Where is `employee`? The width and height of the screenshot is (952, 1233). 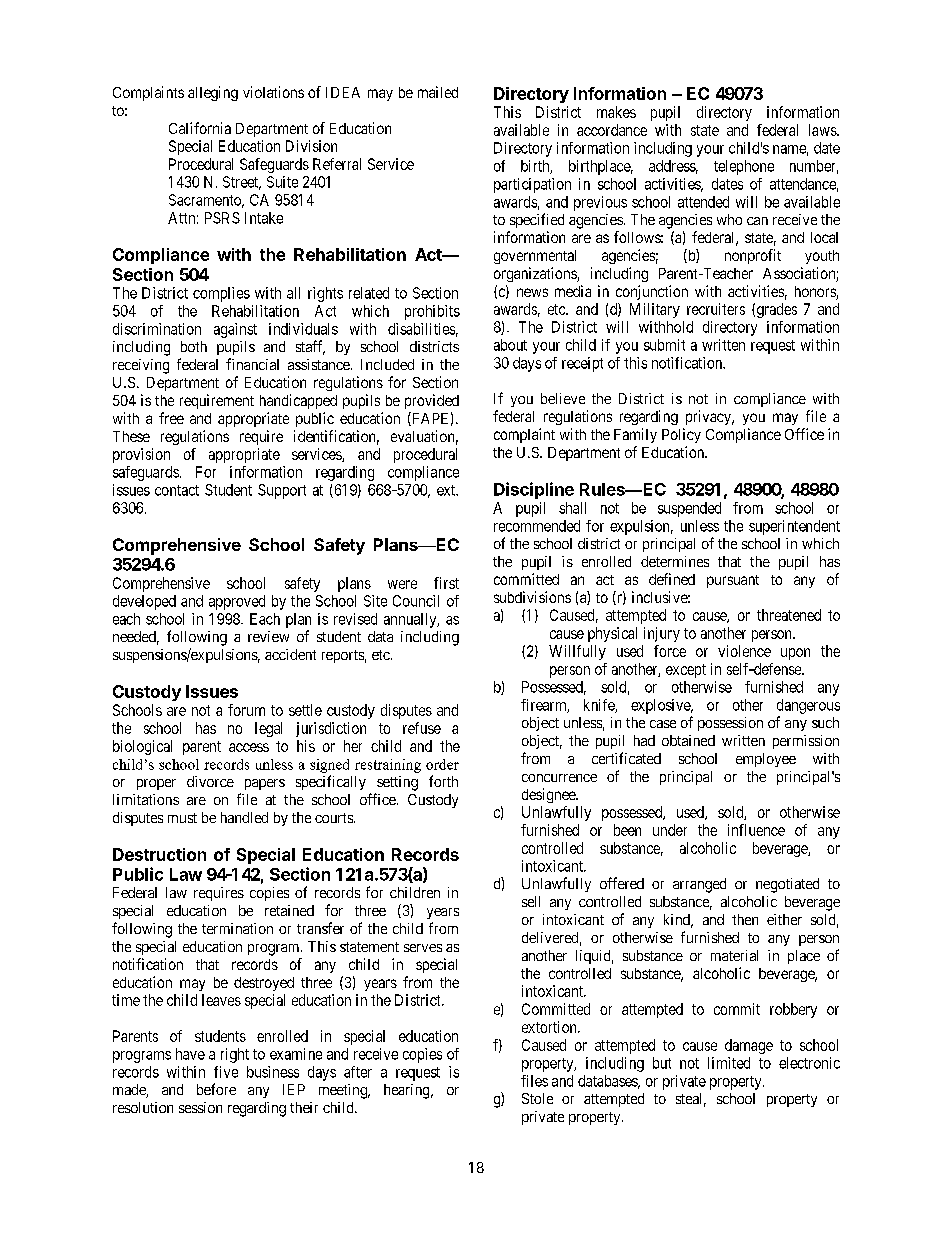
employee is located at coordinates (766, 760).
